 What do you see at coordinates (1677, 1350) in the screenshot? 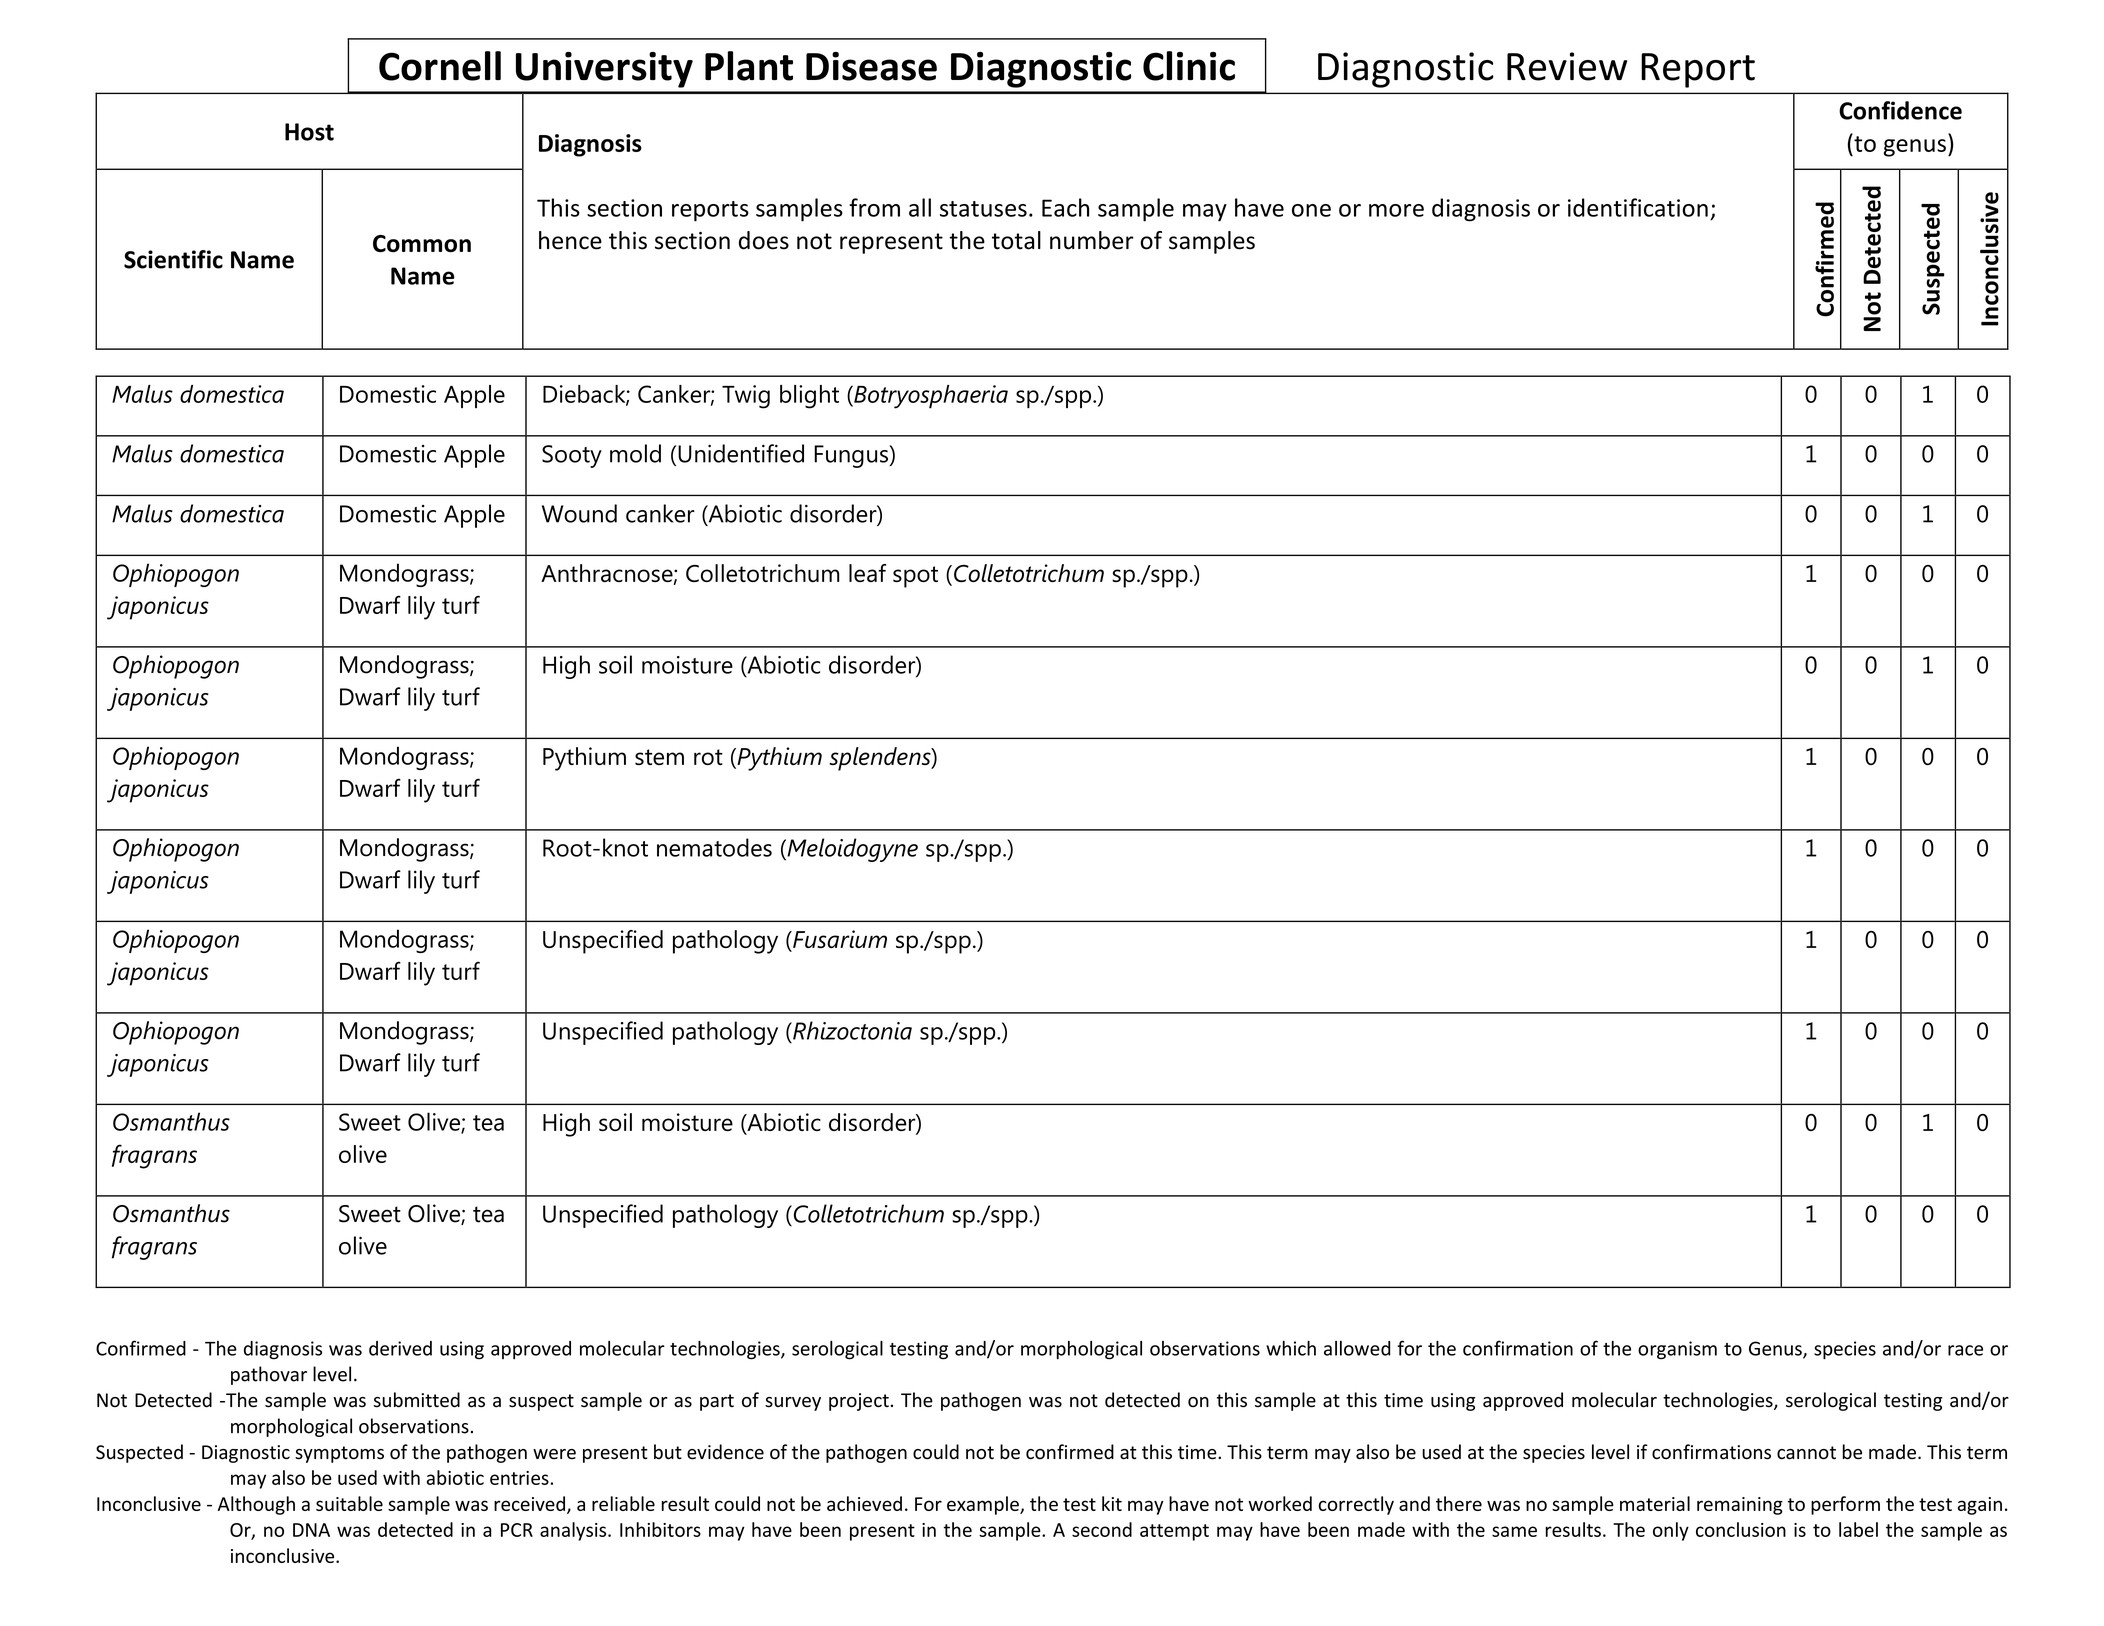
I see `organism` at bounding box center [1677, 1350].
